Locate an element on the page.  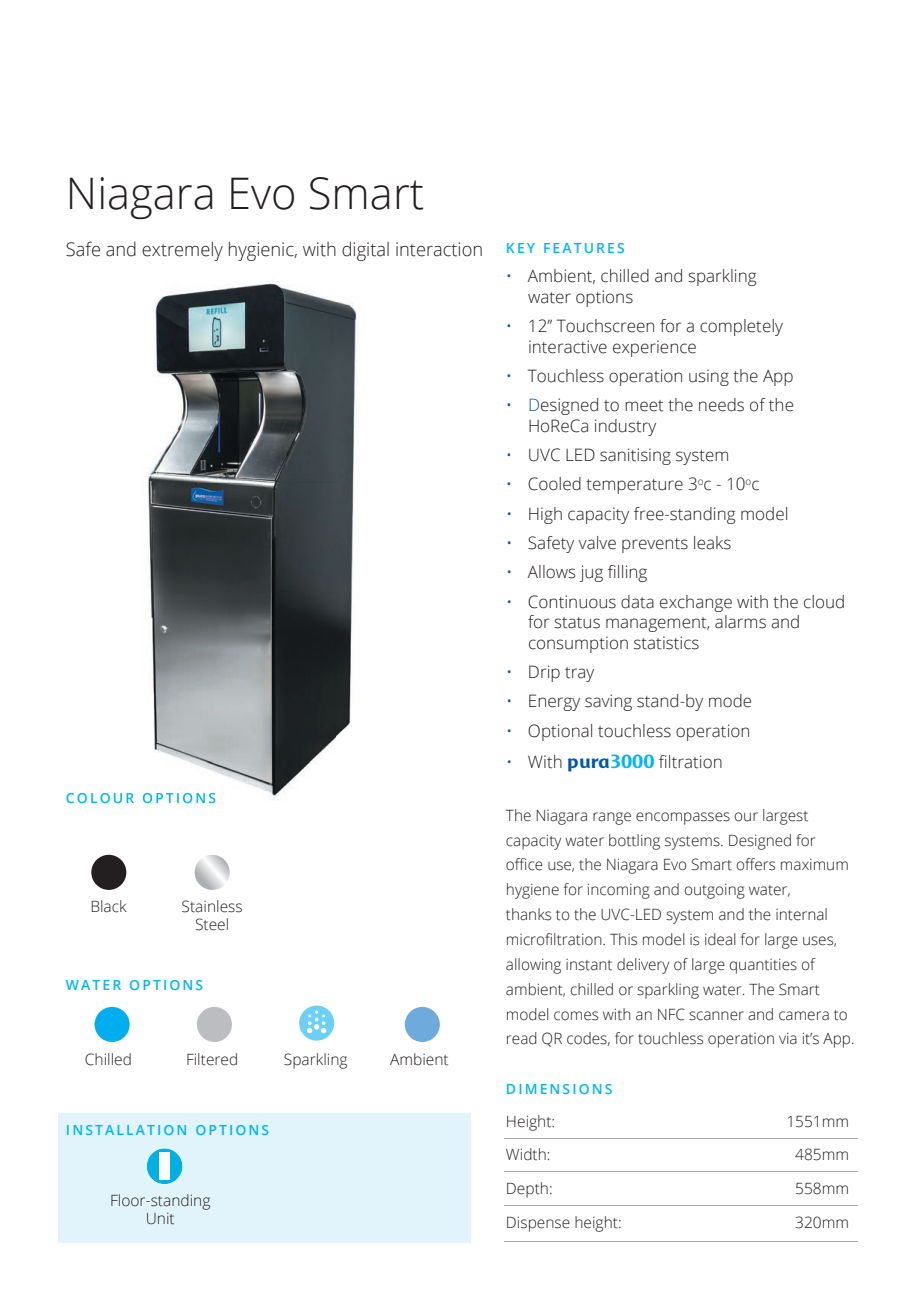
interaction is located at coordinates (439, 249).
